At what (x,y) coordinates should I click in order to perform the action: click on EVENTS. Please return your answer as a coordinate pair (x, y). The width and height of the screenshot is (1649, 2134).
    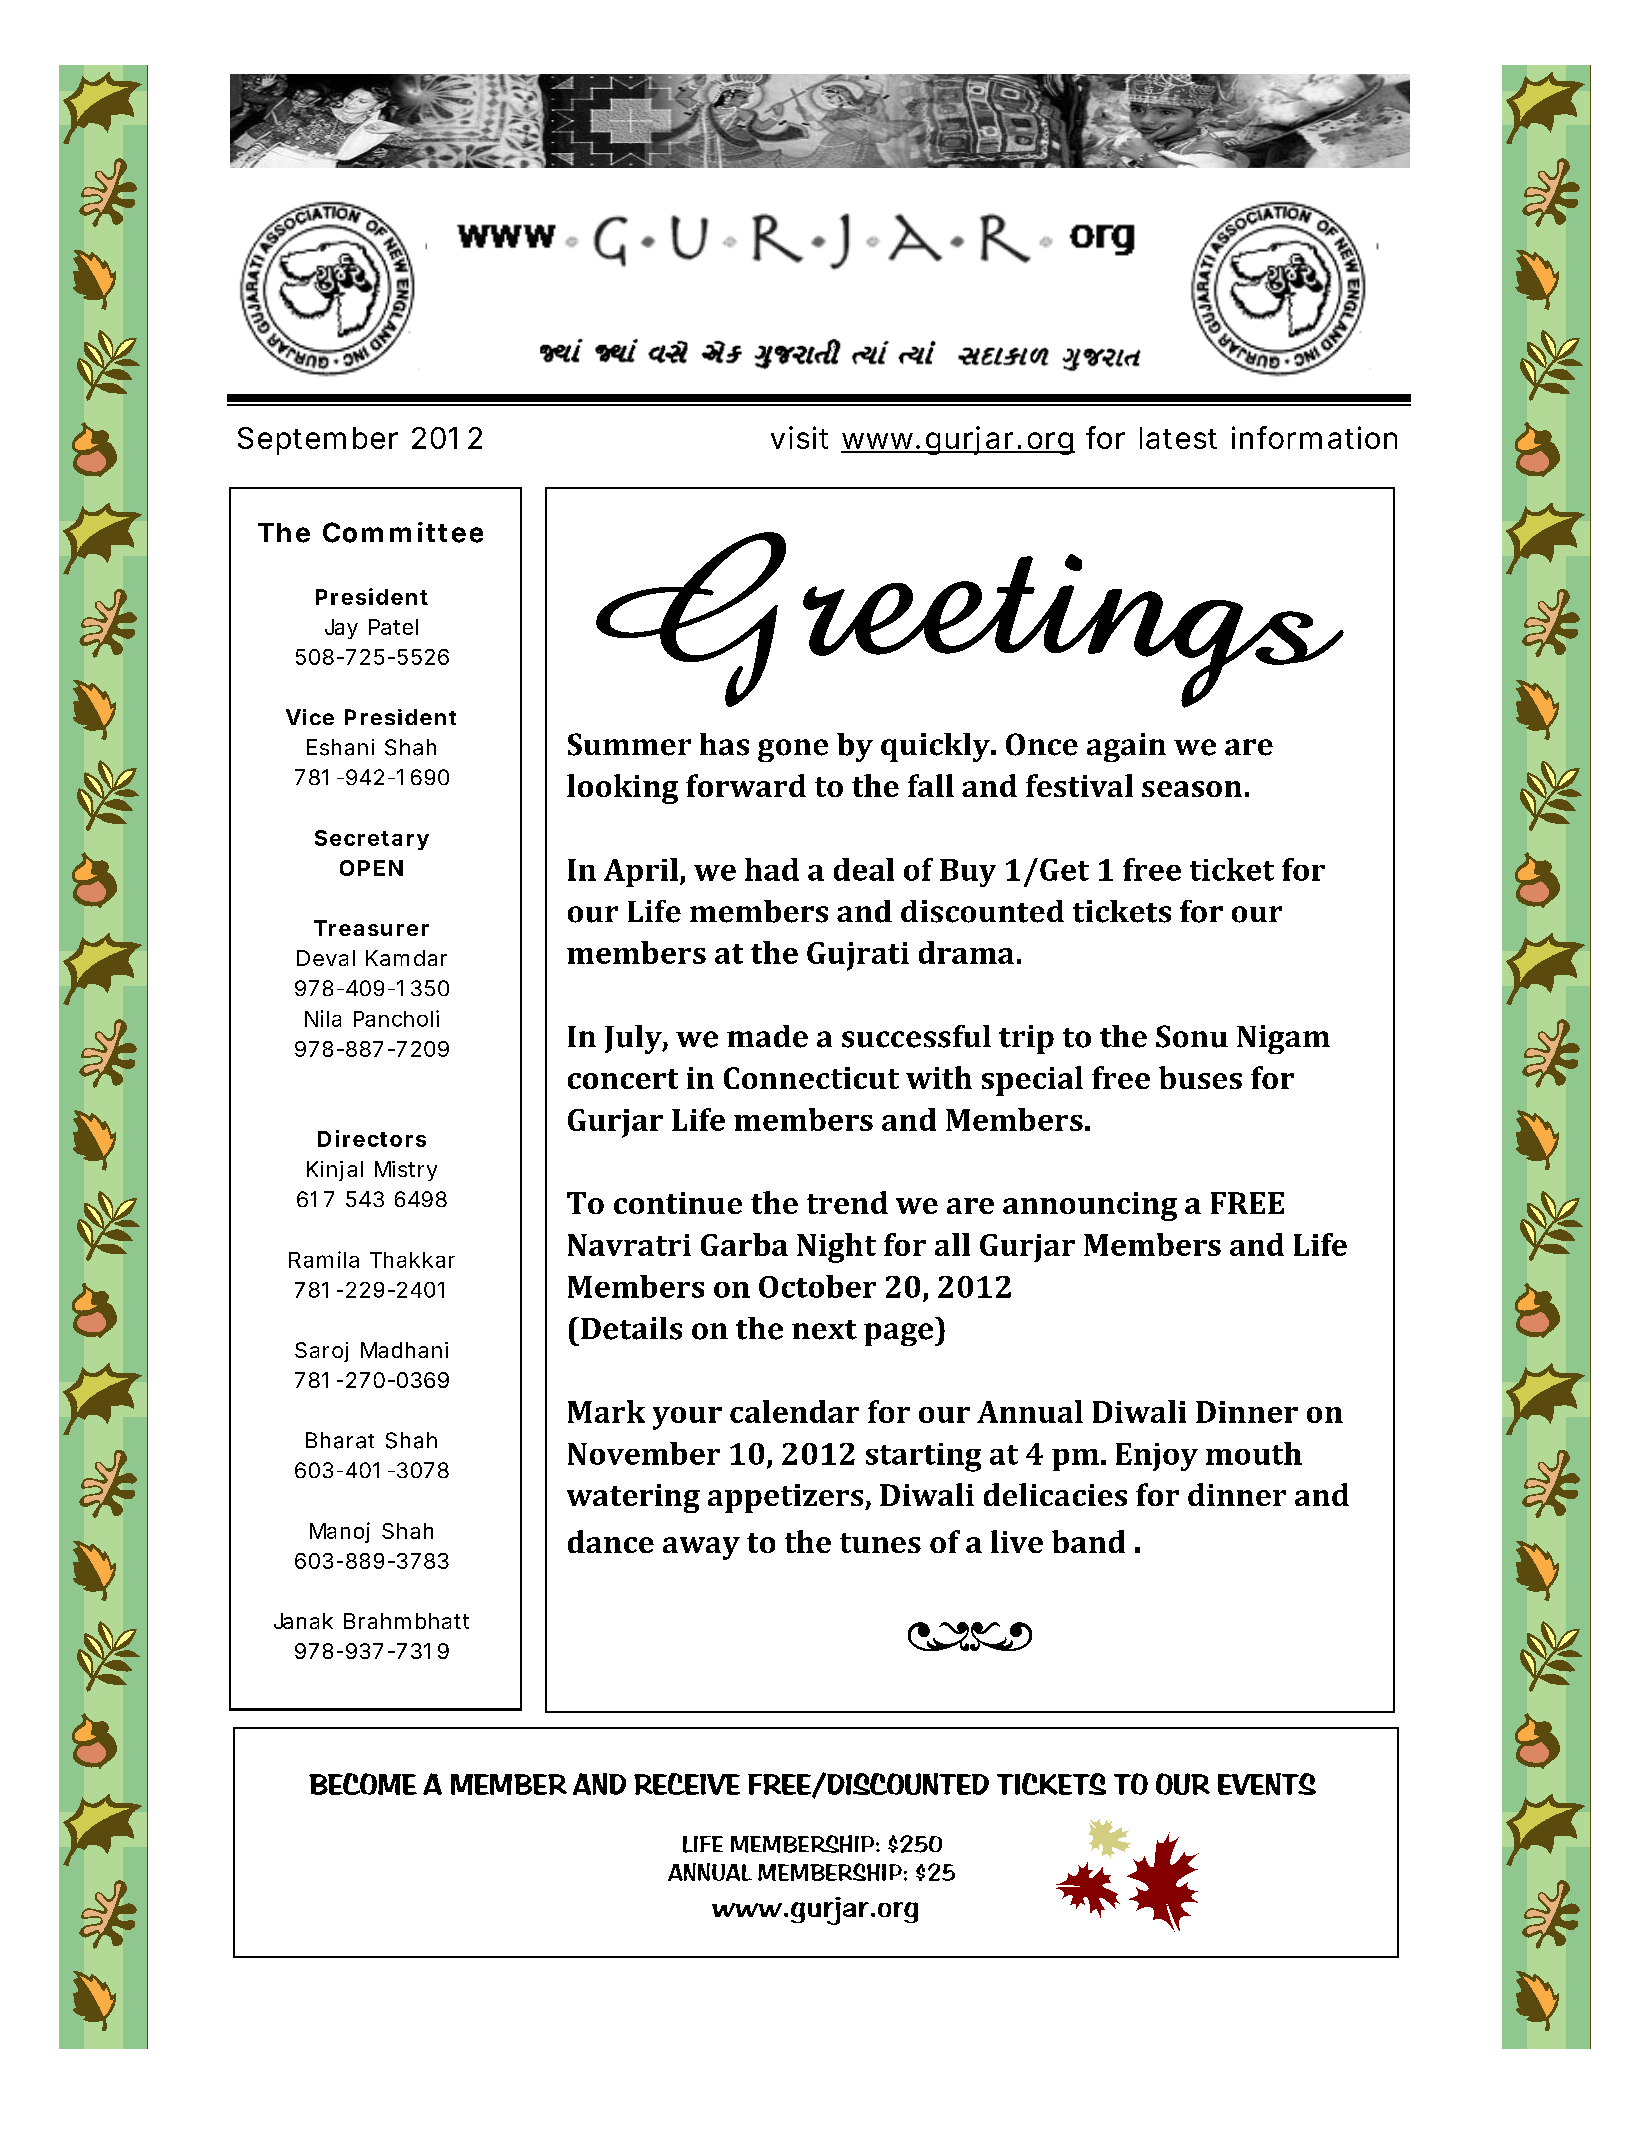
    Looking at the image, I should click on (1267, 1784).
